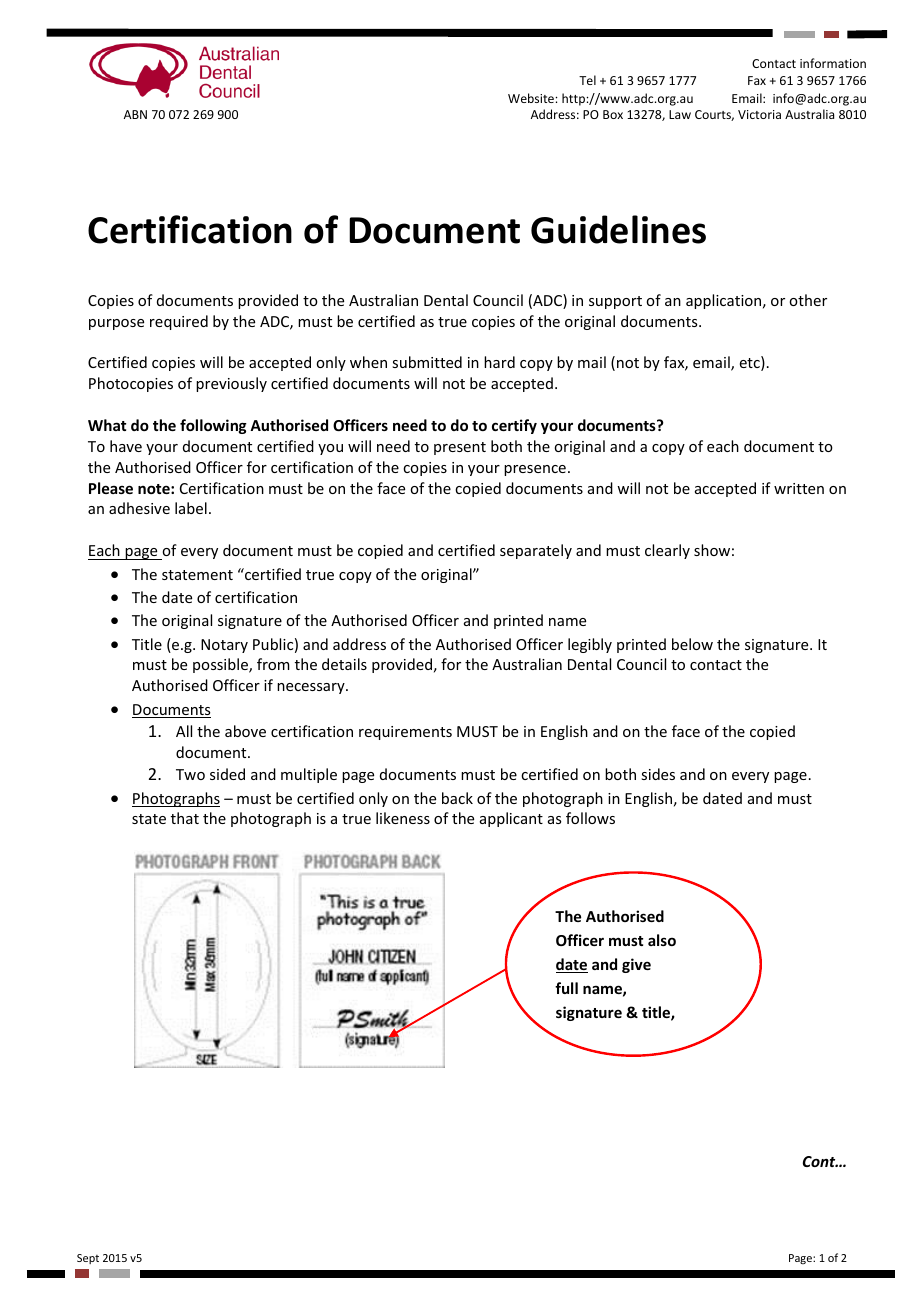 This screenshot has width=924, height=1308. Describe the element at coordinates (636, 965) in the screenshot. I see `give` at that location.
